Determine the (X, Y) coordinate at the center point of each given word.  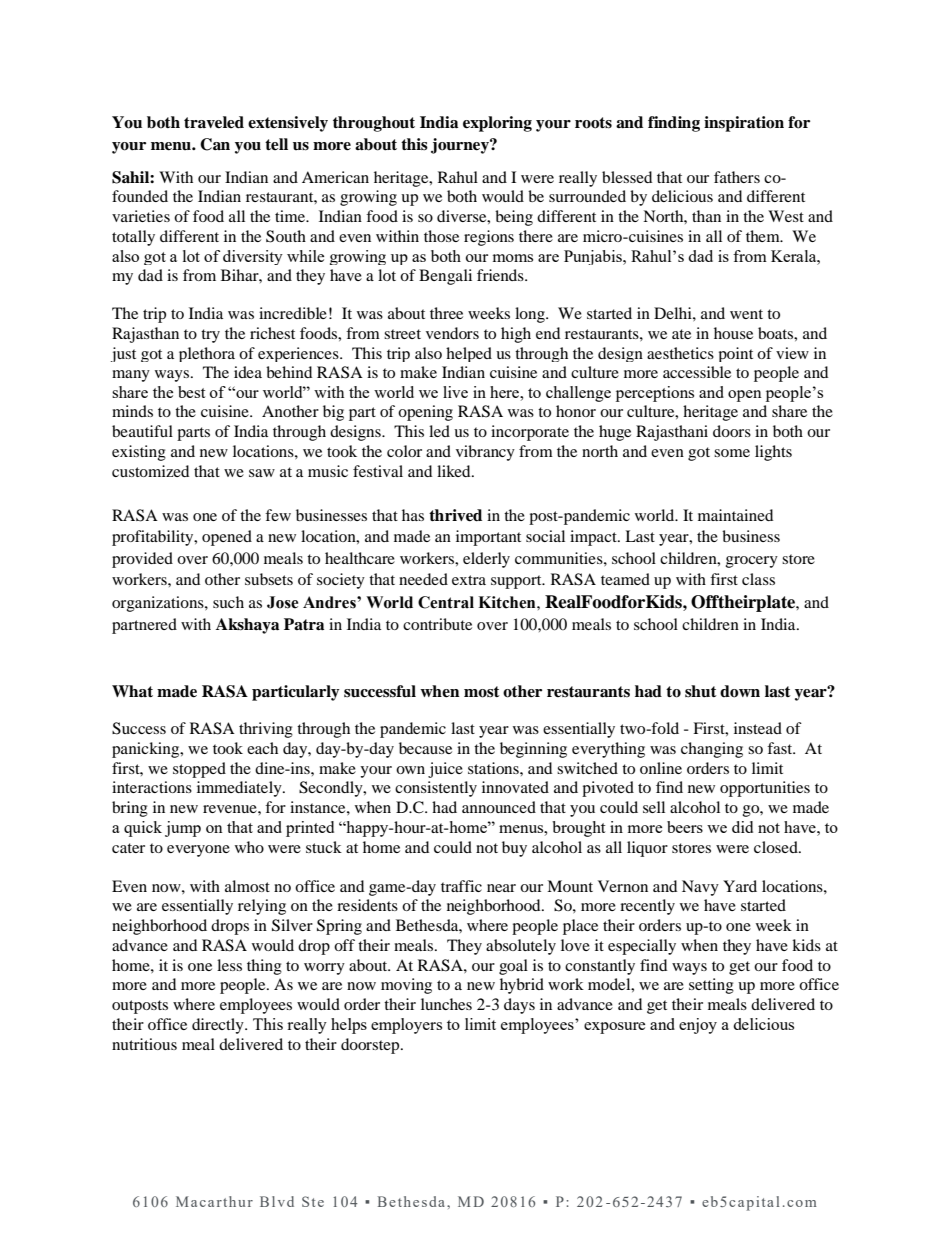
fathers (737, 177)
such (228, 602)
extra (469, 580)
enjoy (698, 1026)
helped (469, 354)
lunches (446, 1004)
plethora (207, 354)
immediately (240, 789)
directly (219, 1026)
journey (461, 146)
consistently (436, 789)
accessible (697, 372)
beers (685, 827)
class (758, 579)
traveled (214, 122)
